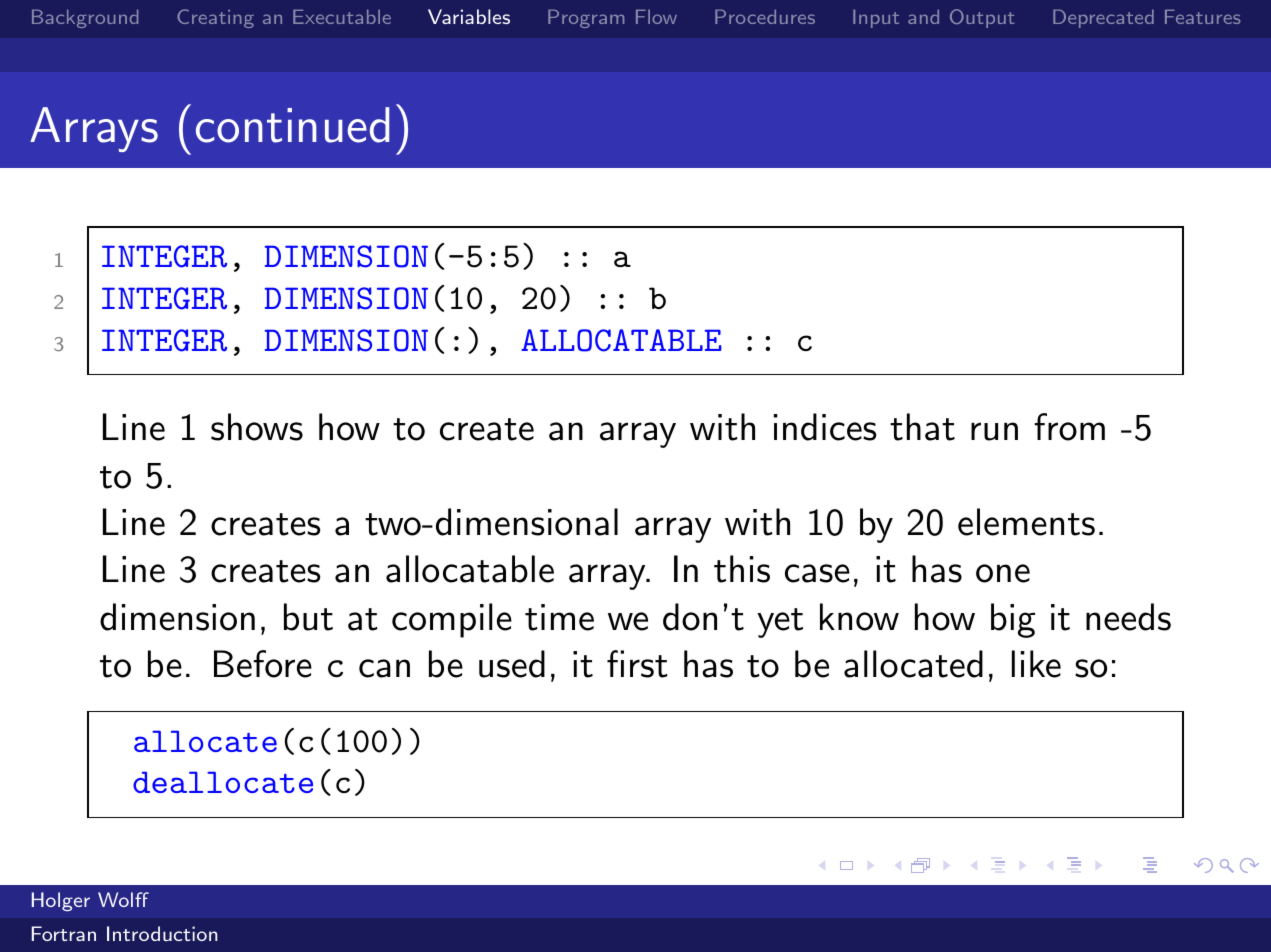  What do you see at coordinates (825, 427) in the image?
I see `indices` at bounding box center [825, 427].
